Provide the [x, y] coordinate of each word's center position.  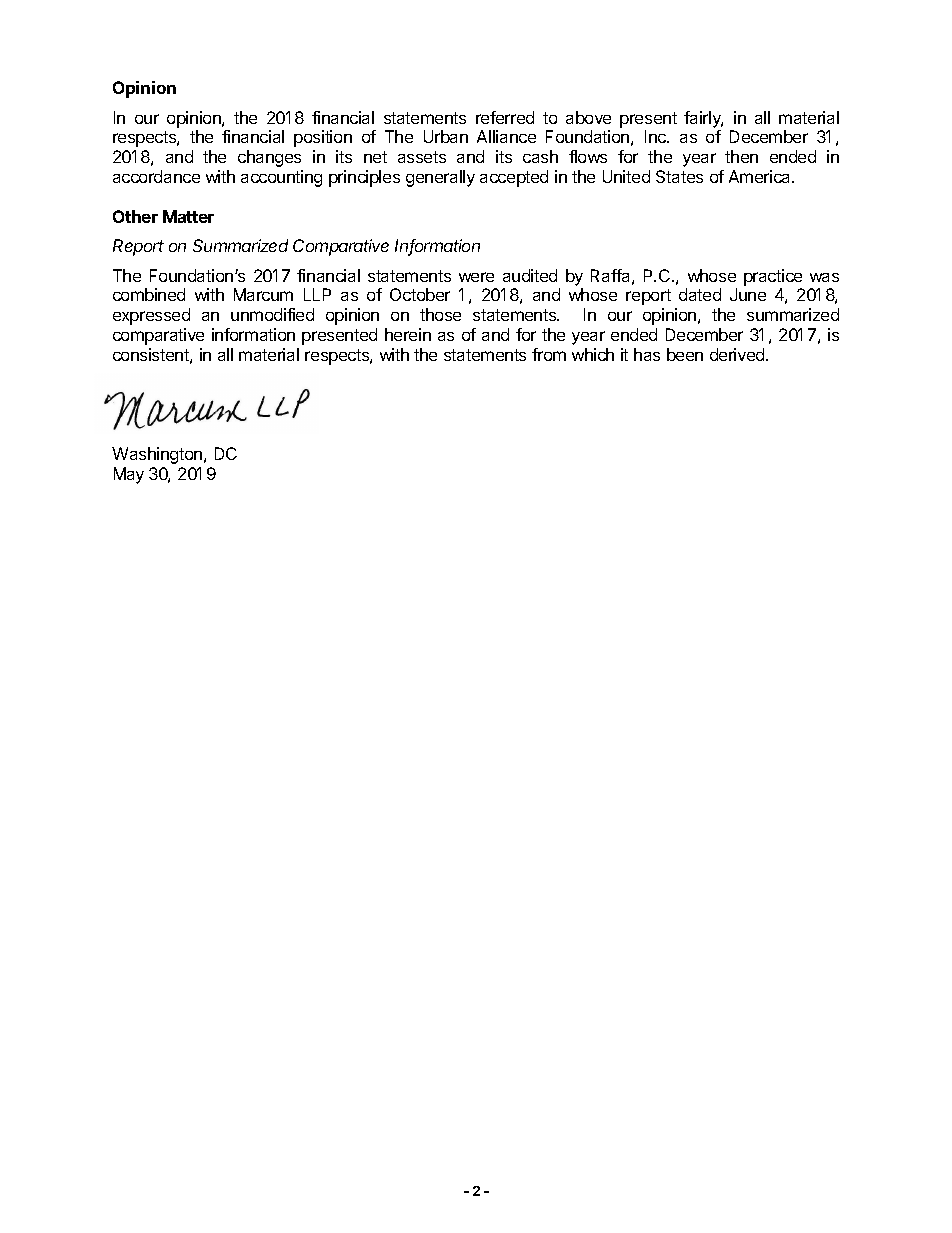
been [685, 354]
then [741, 156]
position [323, 138]
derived [738, 354]
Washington [158, 455]
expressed [151, 316]
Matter [188, 216]
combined [149, 294]
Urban [446, 136]
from [549, 354]
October [420, 294]
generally [440, 178]
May [129, 475]
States [679, 176]
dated [700, 294]
